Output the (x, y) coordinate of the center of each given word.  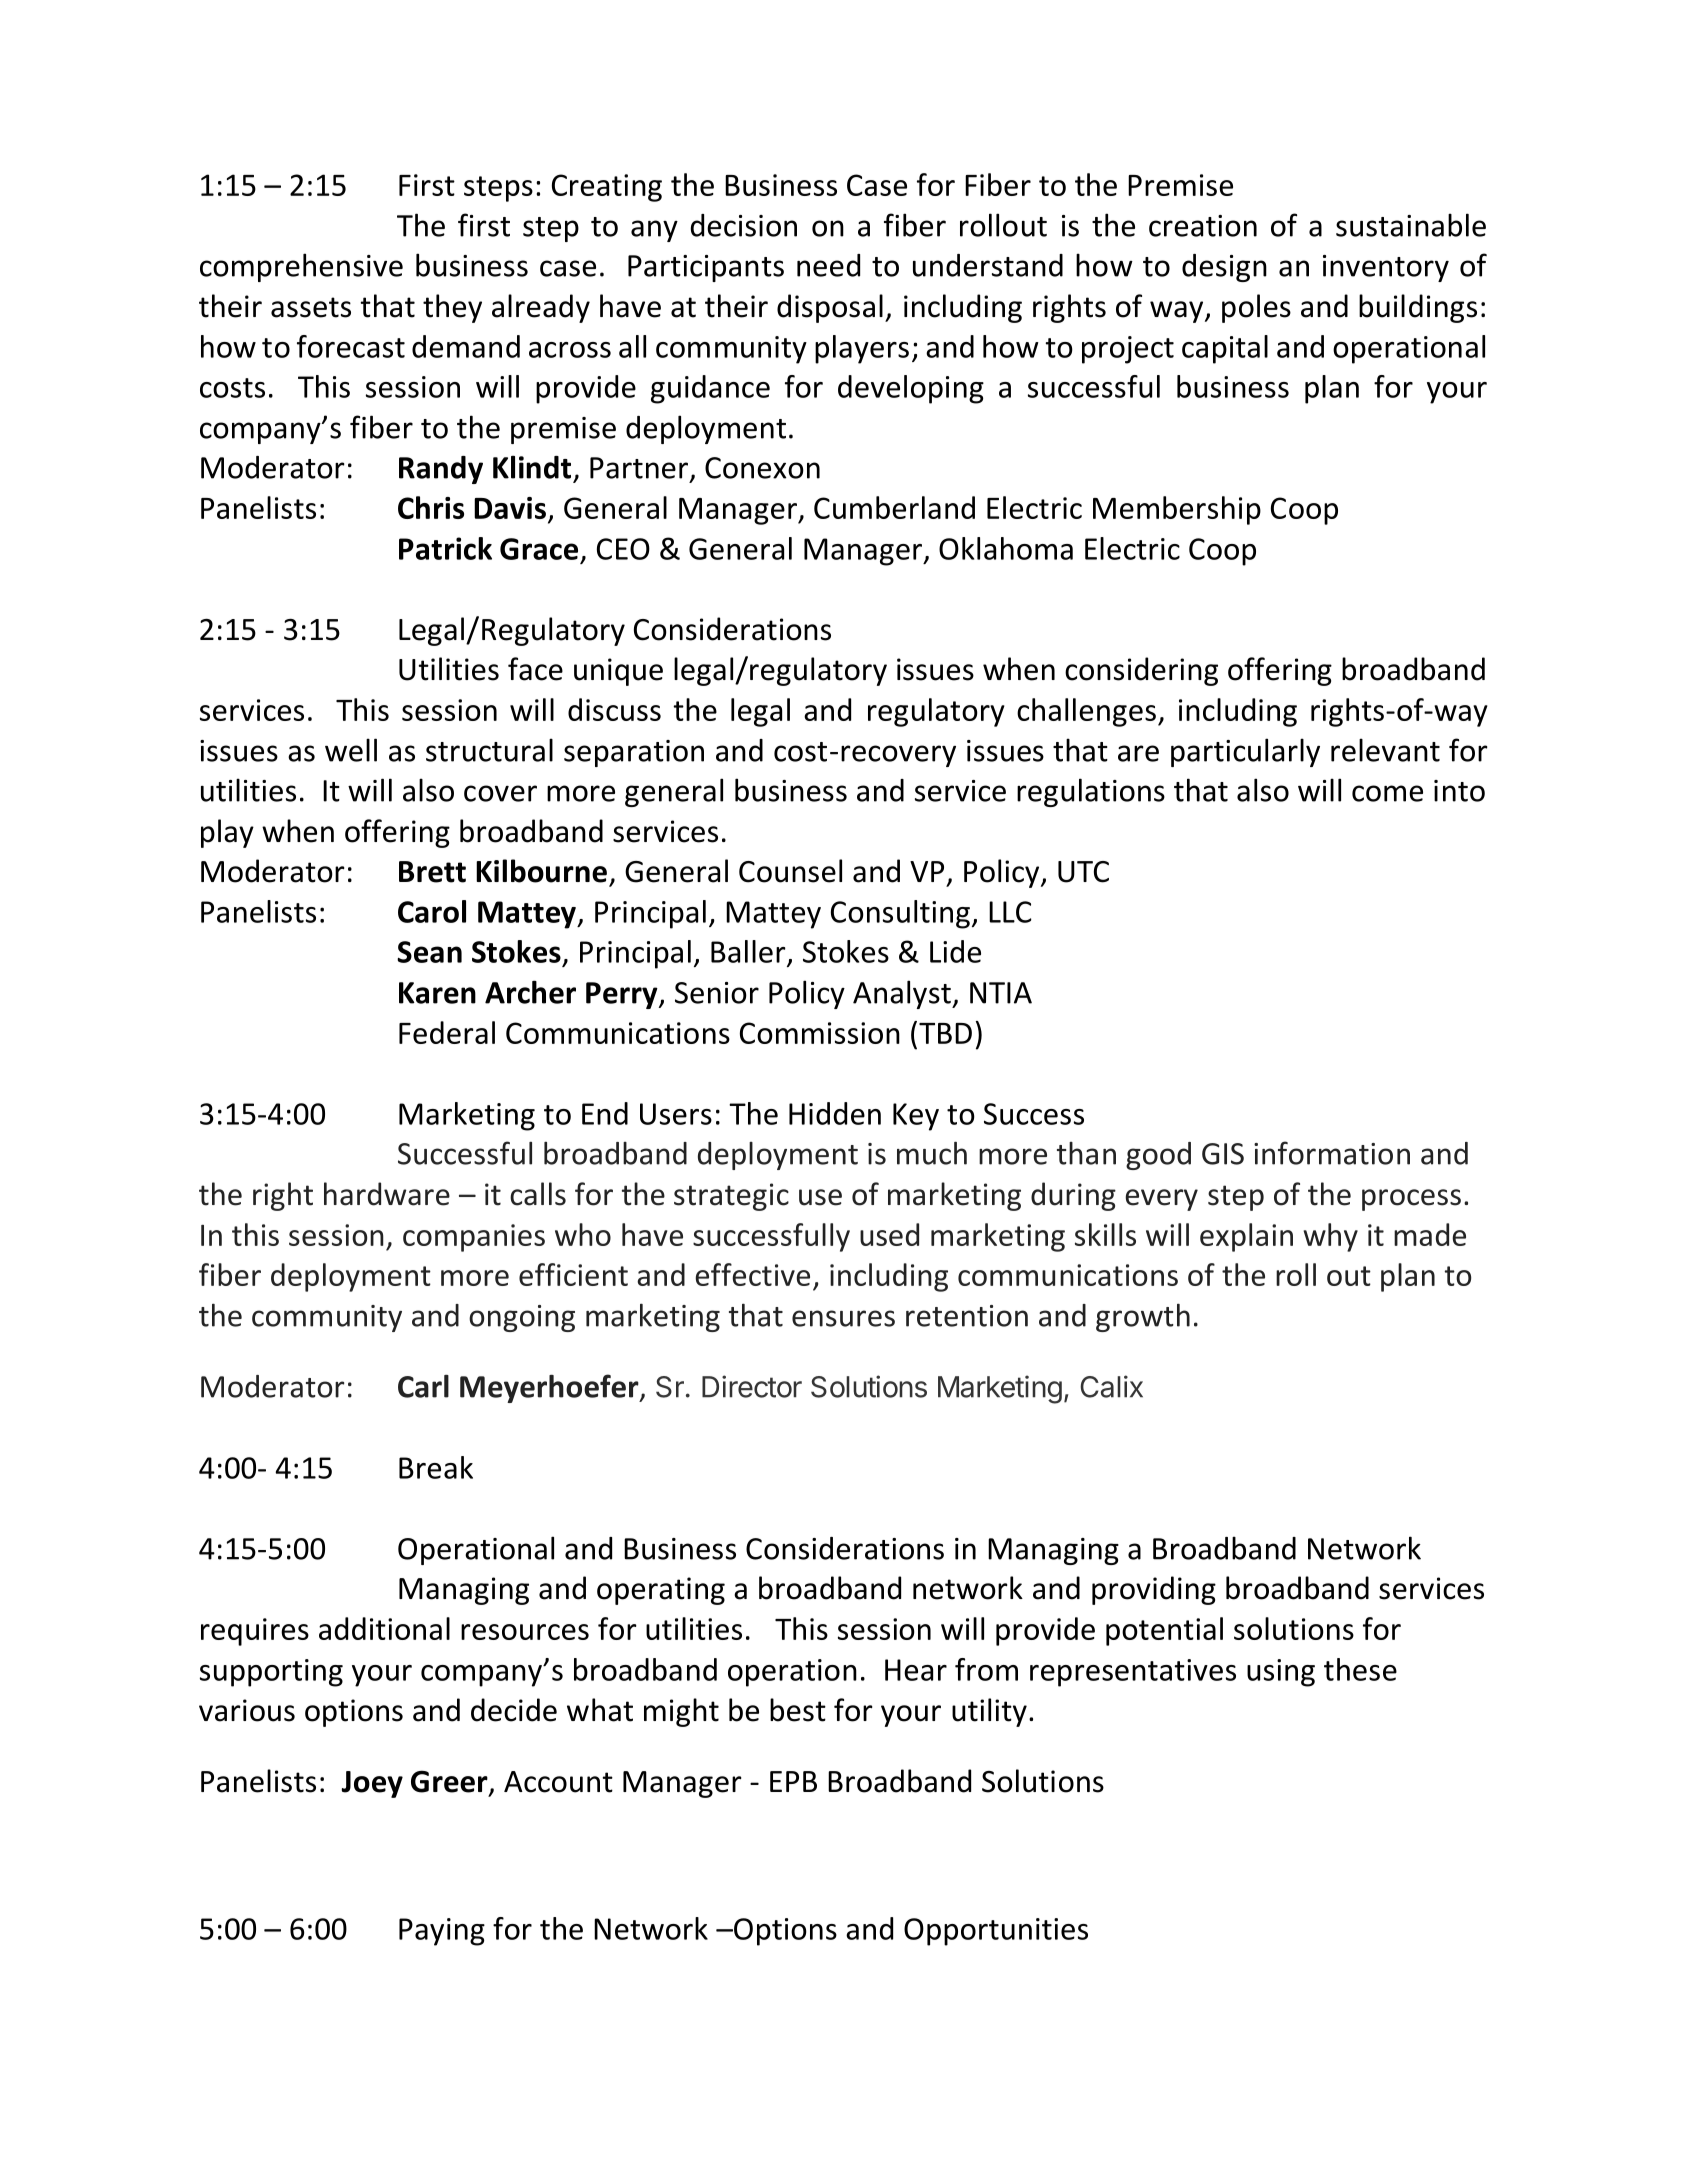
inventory (1386, 268)
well (351, 750)
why (1330, 1237)
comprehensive (301, 267)
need (828, 265)
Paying (442, 1932)
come (1387, 793)
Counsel (790, 871)
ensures (843, 1318)
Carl (423, 1386)
